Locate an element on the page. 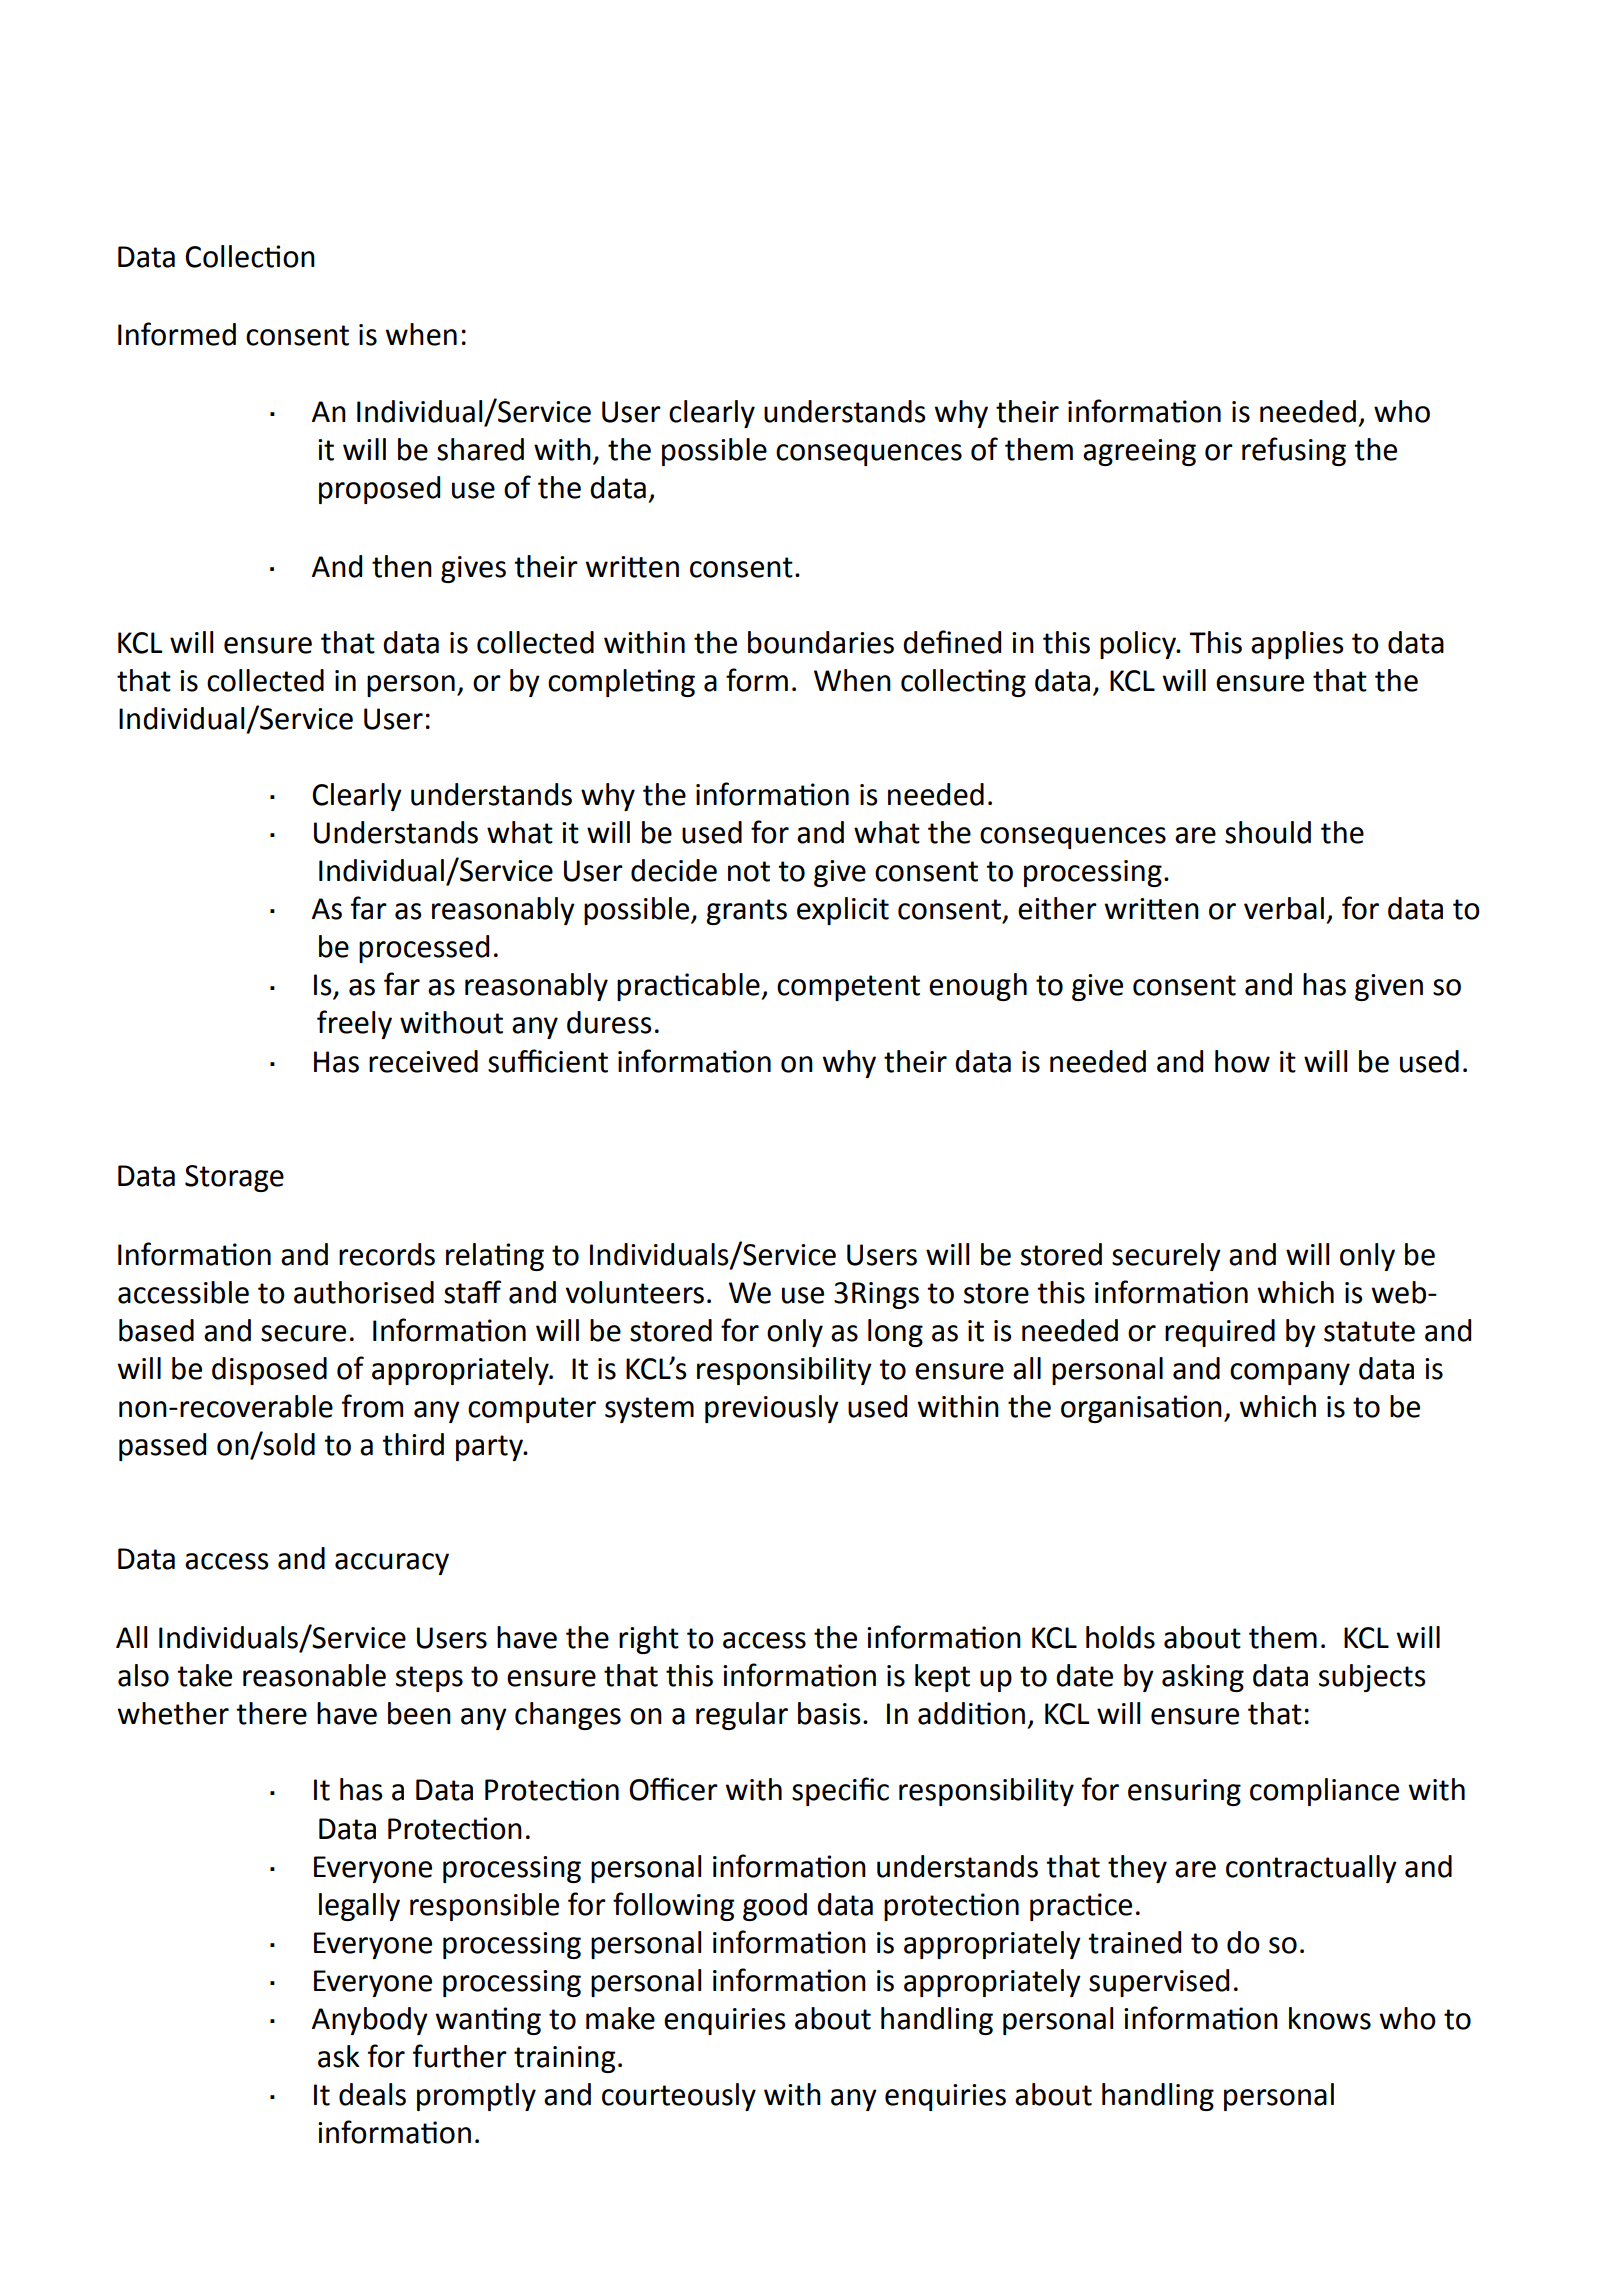 The height and width of the document is (2290, 1618). courteously is located at coordinates (679, 2097).
